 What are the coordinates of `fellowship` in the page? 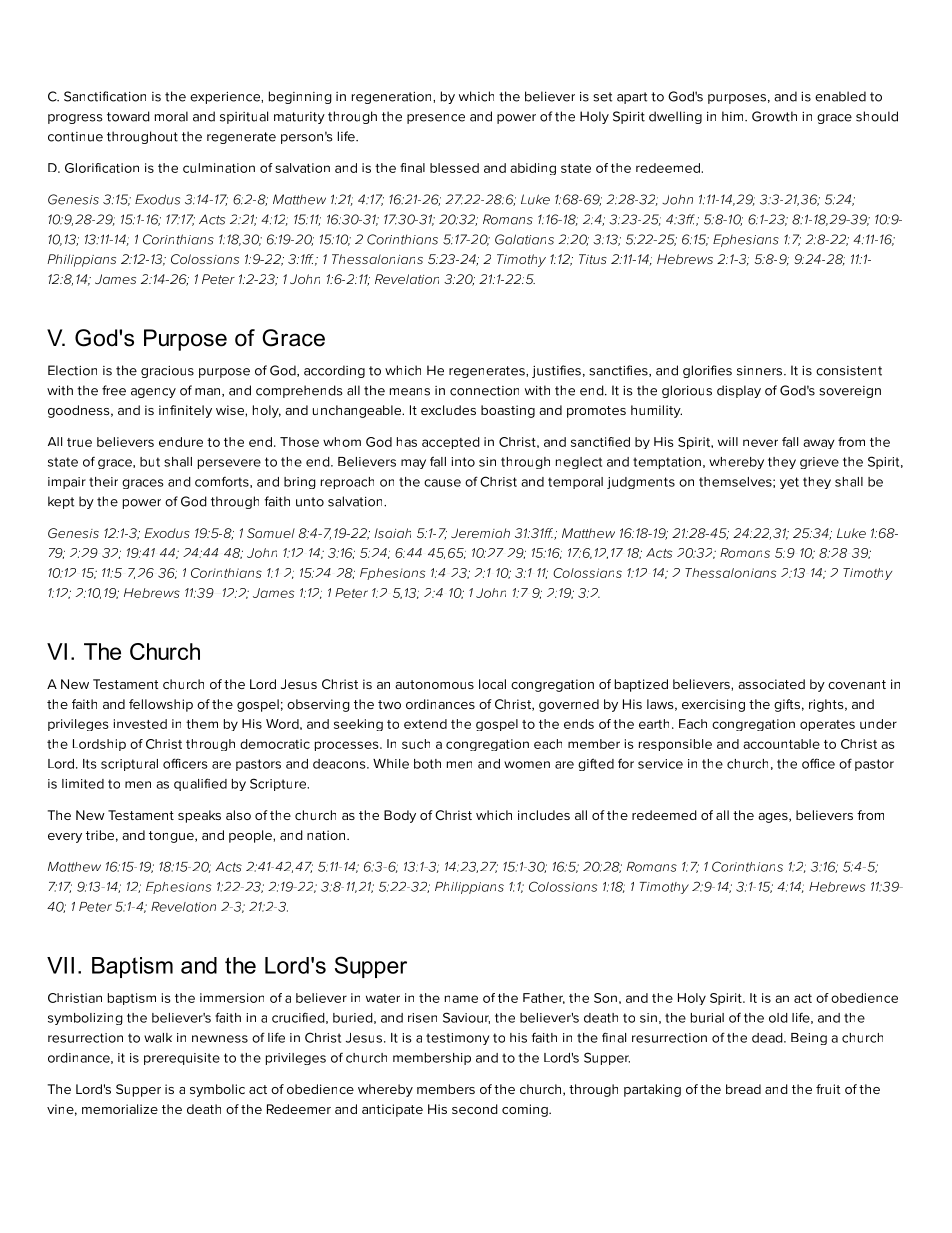 It's located at (161, 705).
